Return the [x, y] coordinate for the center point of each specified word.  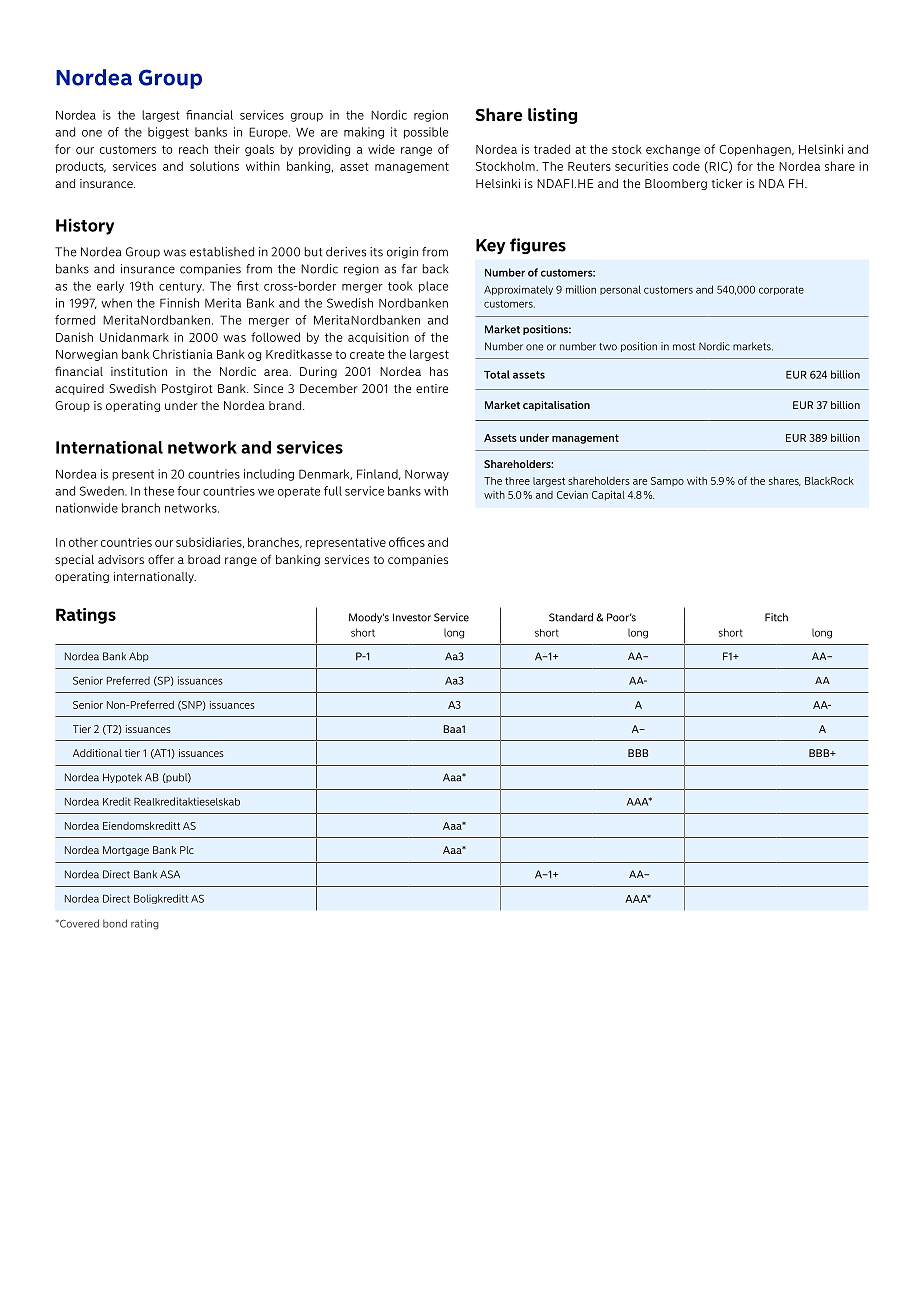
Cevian [572, 495]
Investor [412, 617]
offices [407, 542]
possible [426, 133]
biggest [168, 133]
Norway [427, 475]
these [159, 491]
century [181, 287]
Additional [97, 753]
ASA [170, 874]
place [433, 287]
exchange [673, 150]
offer [161, 559]
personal [620, 290]
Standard [571, 617]
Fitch [776, 617]
